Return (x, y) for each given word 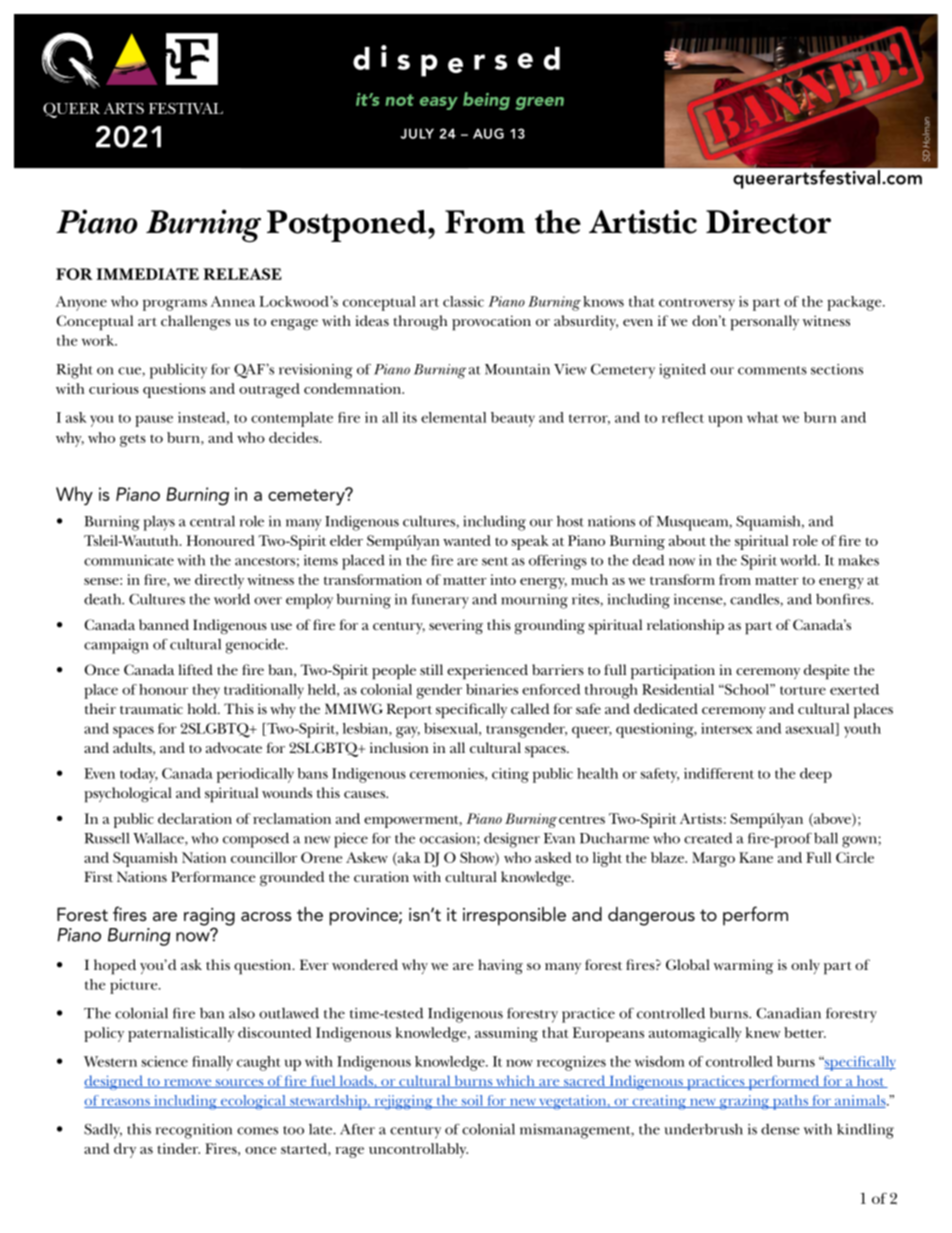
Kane (756, 857)
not (399, 100)
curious (114, 388)
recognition (194, 1131)
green (539, 103)
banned (164, 624)
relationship (685, 627)
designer (512, 840)
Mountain (517, 369)
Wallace (159, 839)
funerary (440, 601)
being (486, 101)
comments (772, 370)
